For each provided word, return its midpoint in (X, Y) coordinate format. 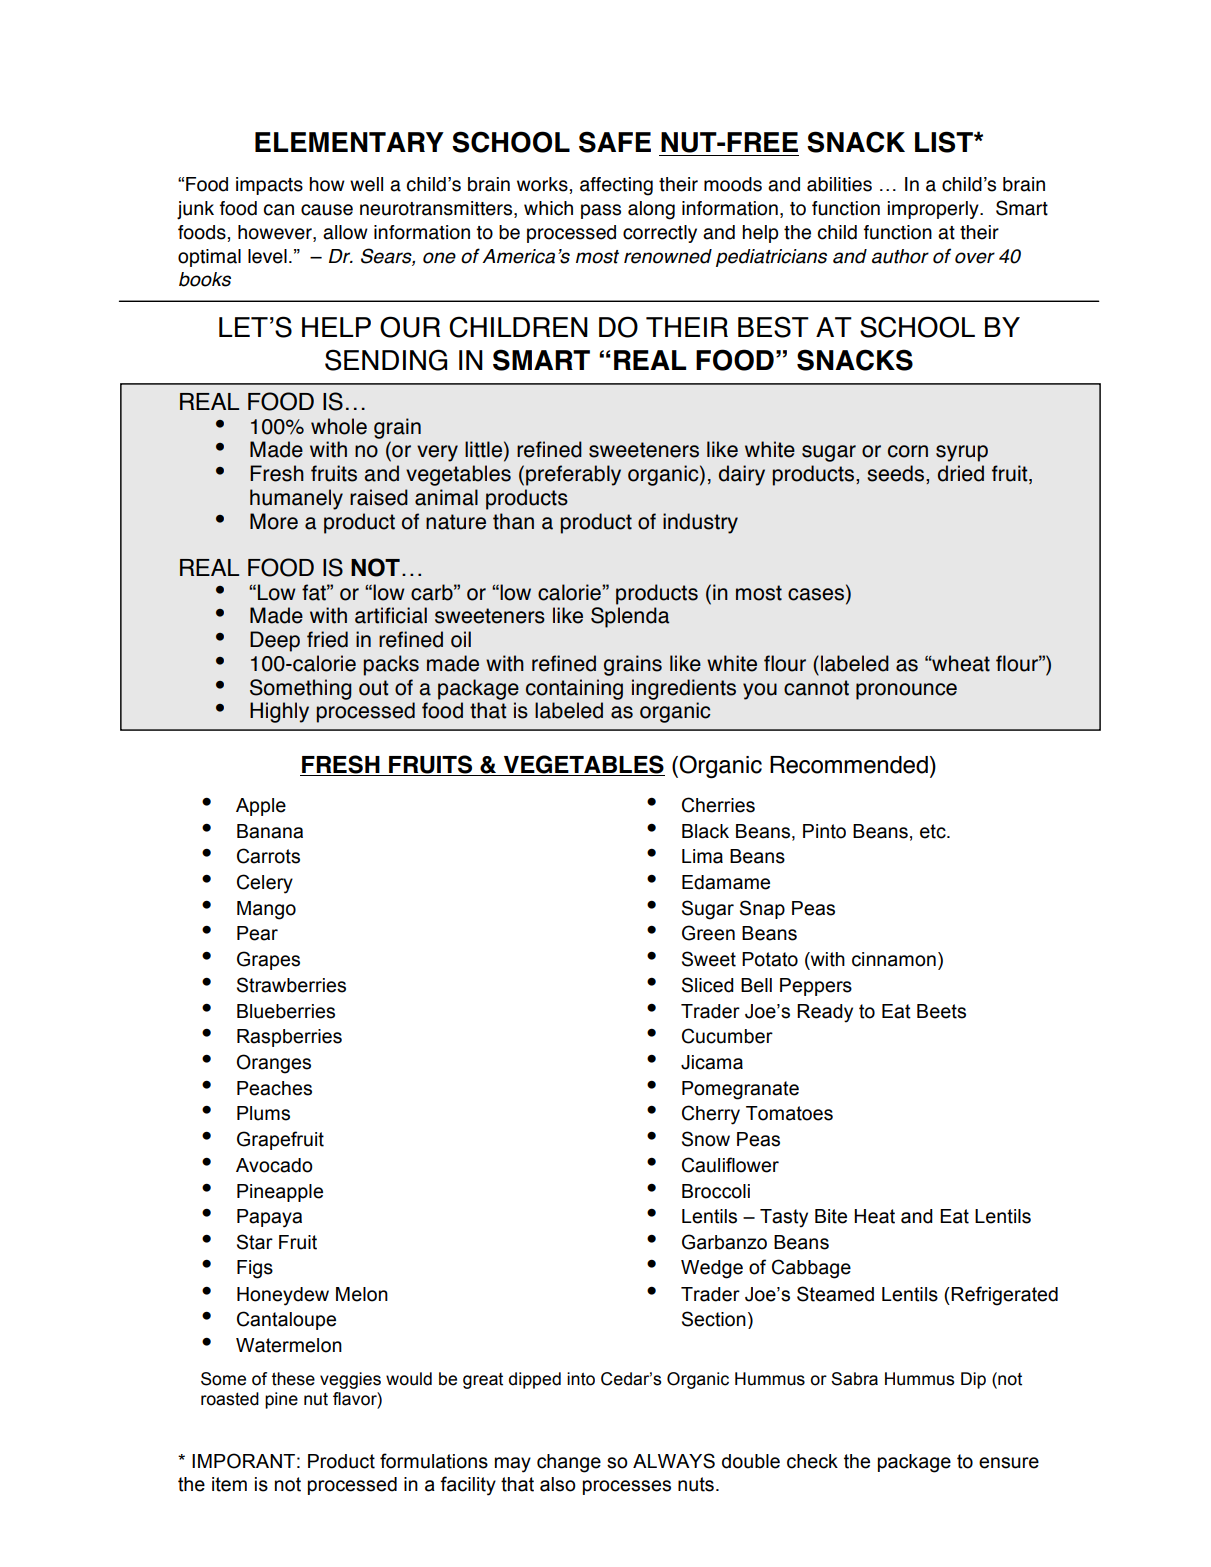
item (229, 1484)
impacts (269, 186)
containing (574, 689)
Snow (706, 1139)
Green (708, 933)
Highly (279, 712)
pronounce (906, 691)
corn (908, 451)
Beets (941, 1011)
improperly (934, 210)
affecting (616, 186)
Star (255, 1242)
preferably (573, 475)
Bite (831, 1216)
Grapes (268, 960)
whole (339, 426)
